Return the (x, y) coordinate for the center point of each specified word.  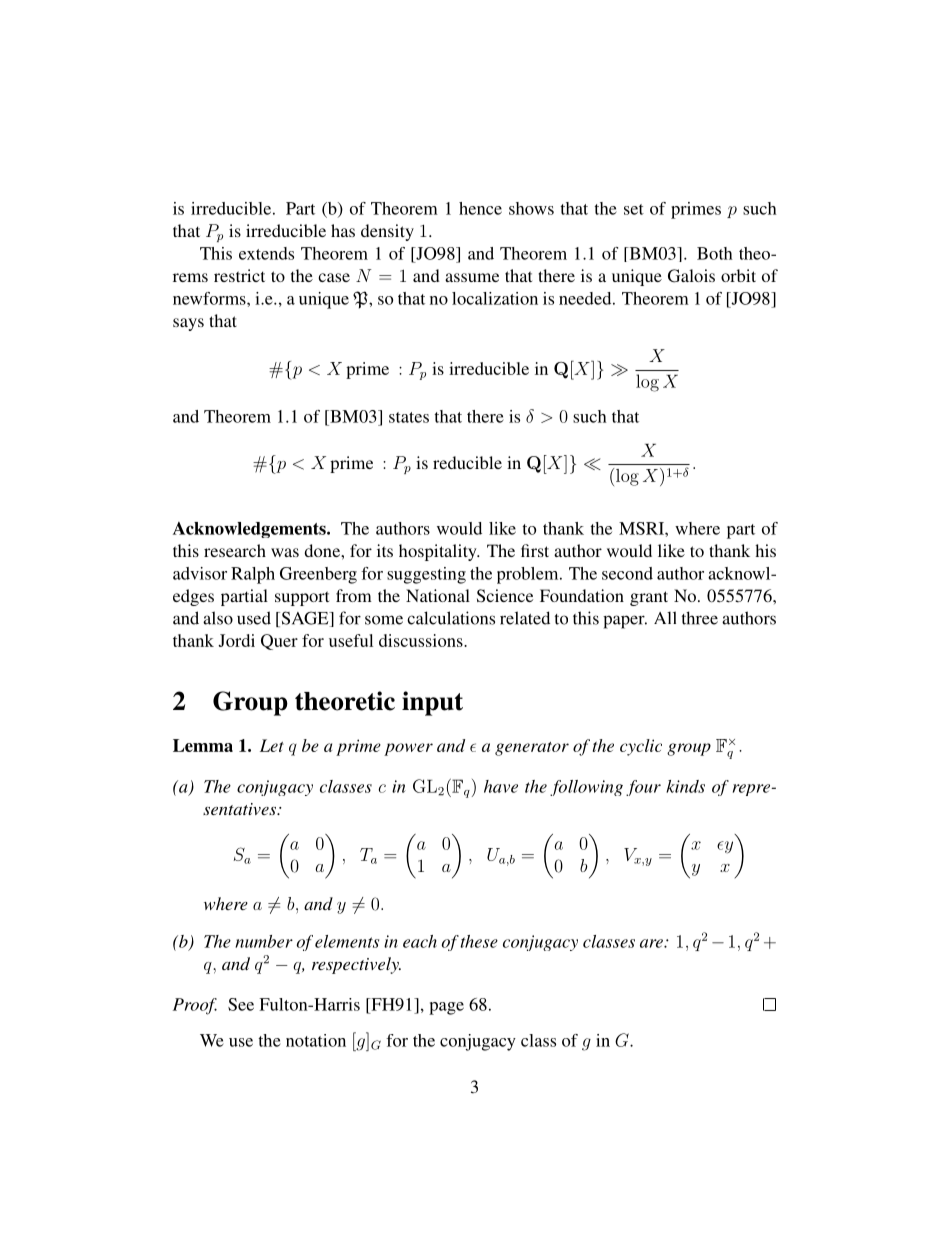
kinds (685, 786)
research (235, 550)
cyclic (641, 747)
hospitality (439, 552)
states (409, 417)
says (188, 324)
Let (272, 745)
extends (266, 253)
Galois (691, 276)
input (432, 703)
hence (480, 208)
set (634, 209)
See (241, 1004)
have (501, 786)
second (627, 573)
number (264, 941)
